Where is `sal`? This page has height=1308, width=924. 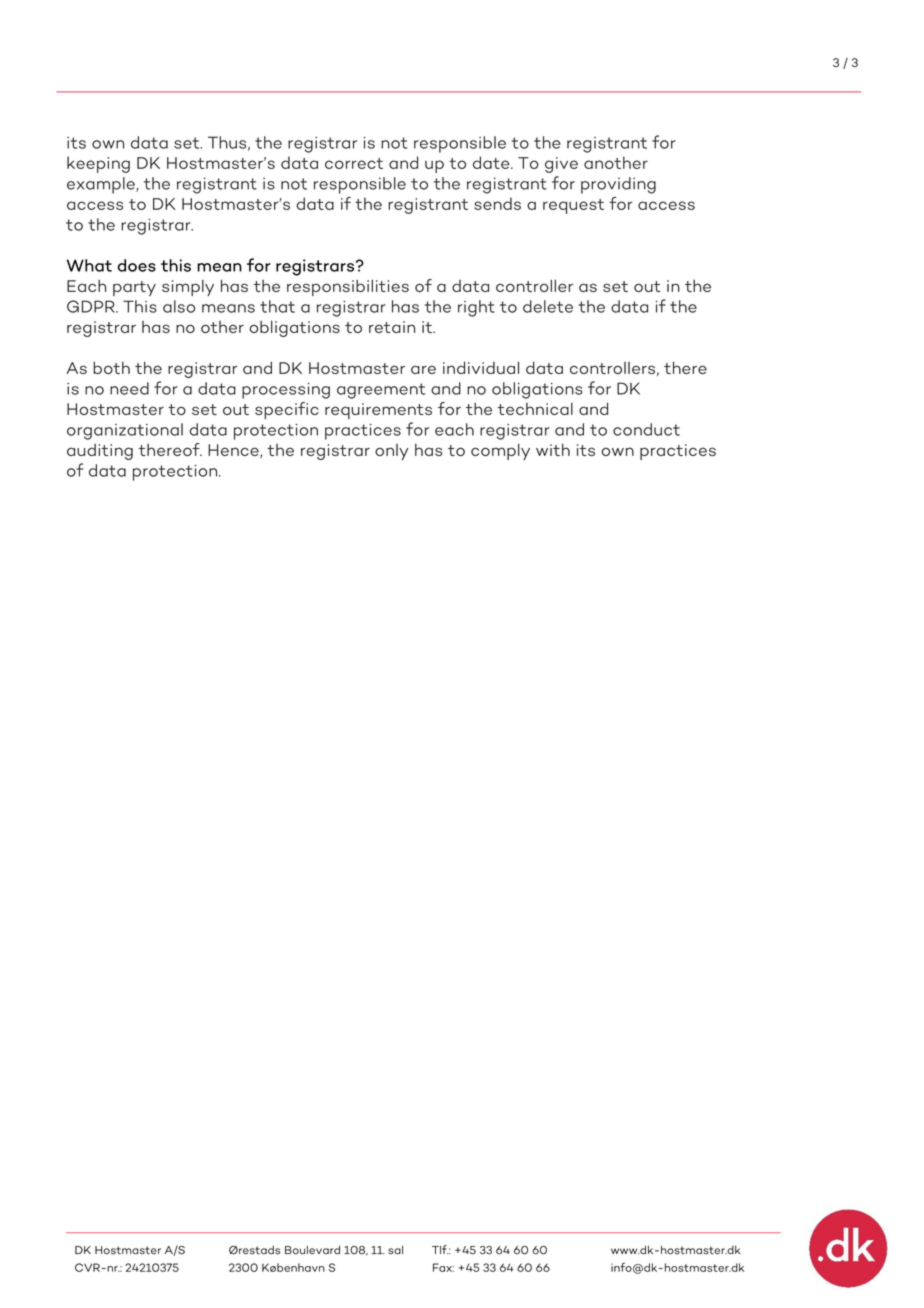
sal is located at coordinates (395, 1250).
